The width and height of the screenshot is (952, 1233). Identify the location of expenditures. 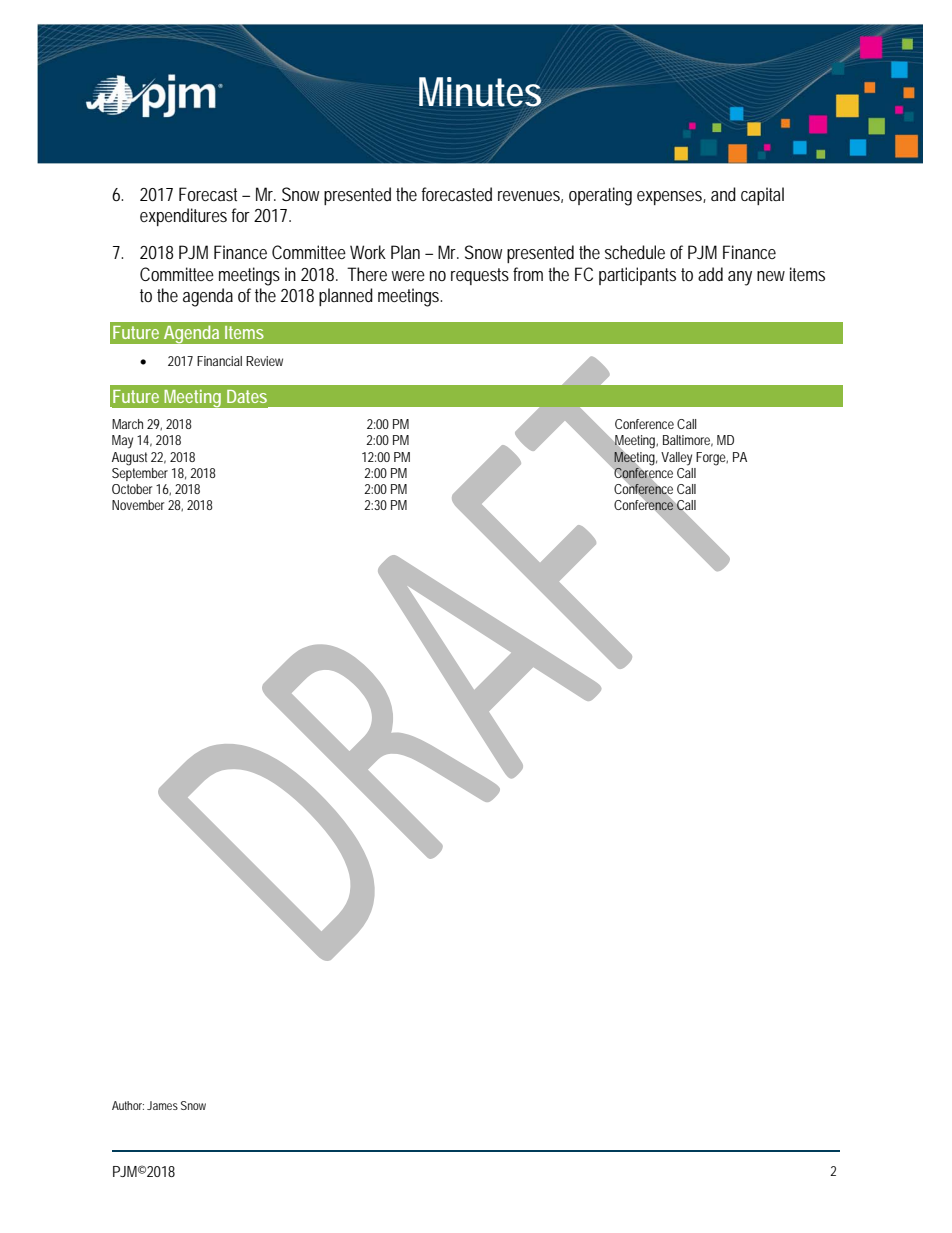
(183, 217).
